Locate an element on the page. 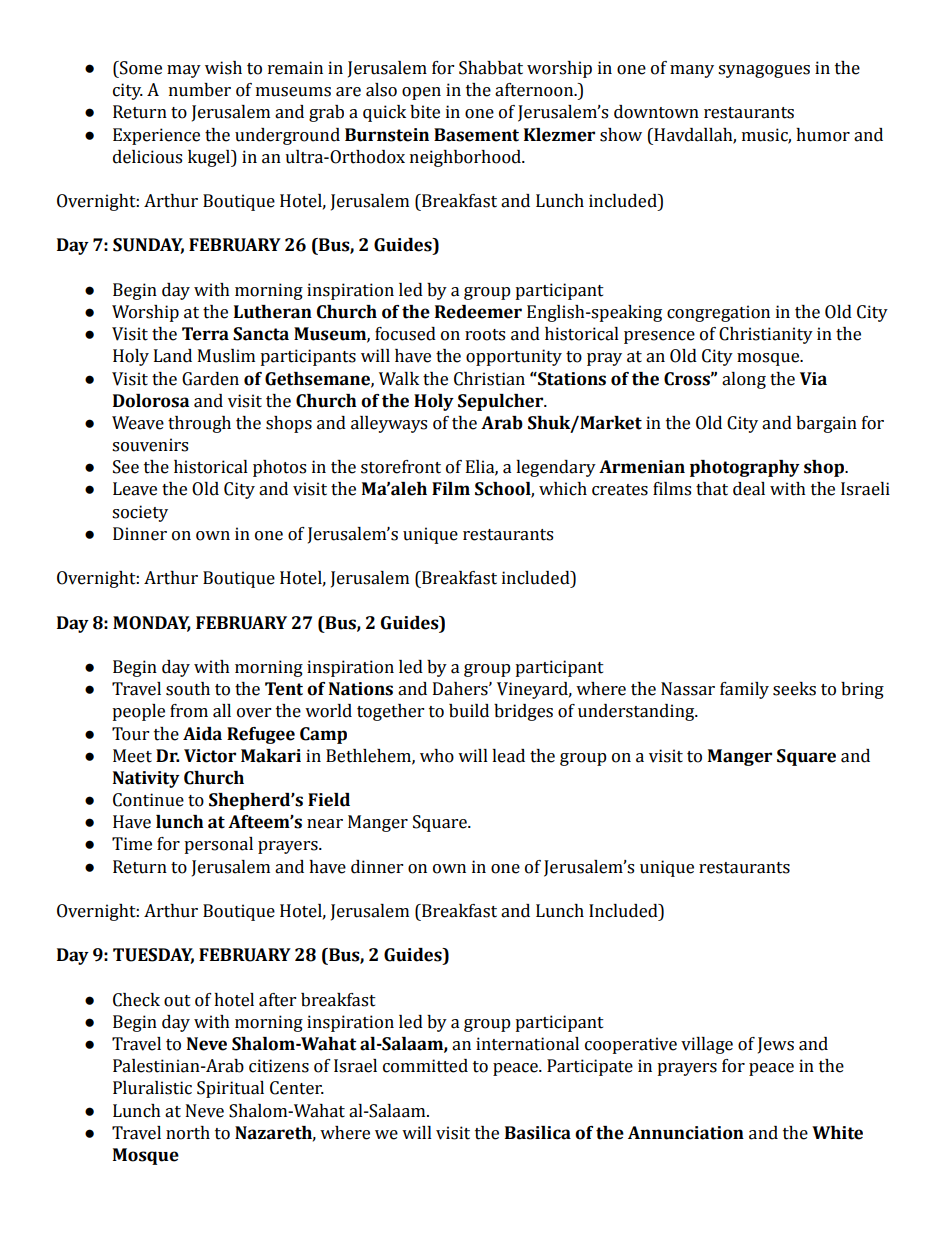 The width and height of the document is (952, 1233). build is located at coordinates (469, 711).
